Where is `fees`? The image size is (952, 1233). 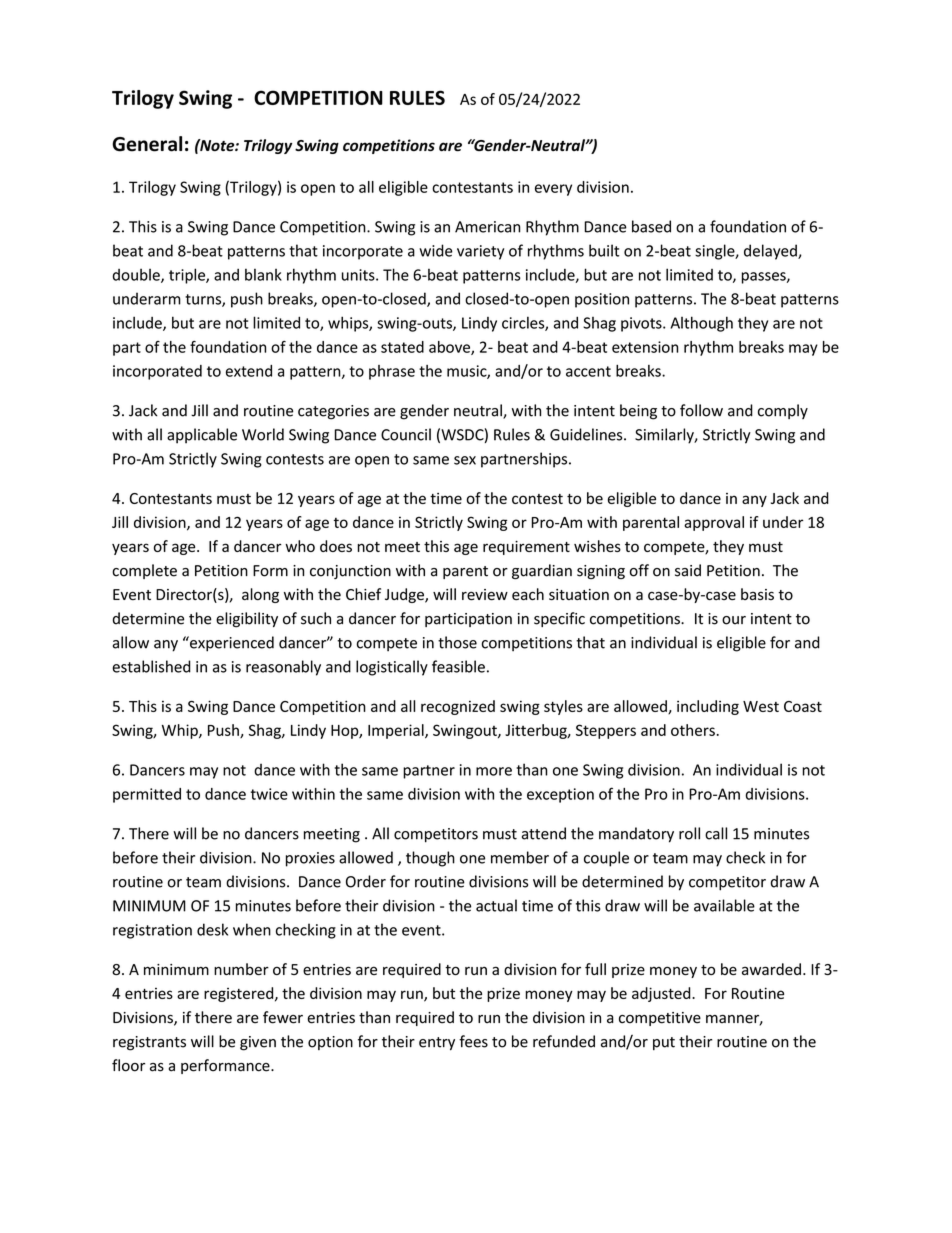 fees is located at coordinates (473, 1041).
